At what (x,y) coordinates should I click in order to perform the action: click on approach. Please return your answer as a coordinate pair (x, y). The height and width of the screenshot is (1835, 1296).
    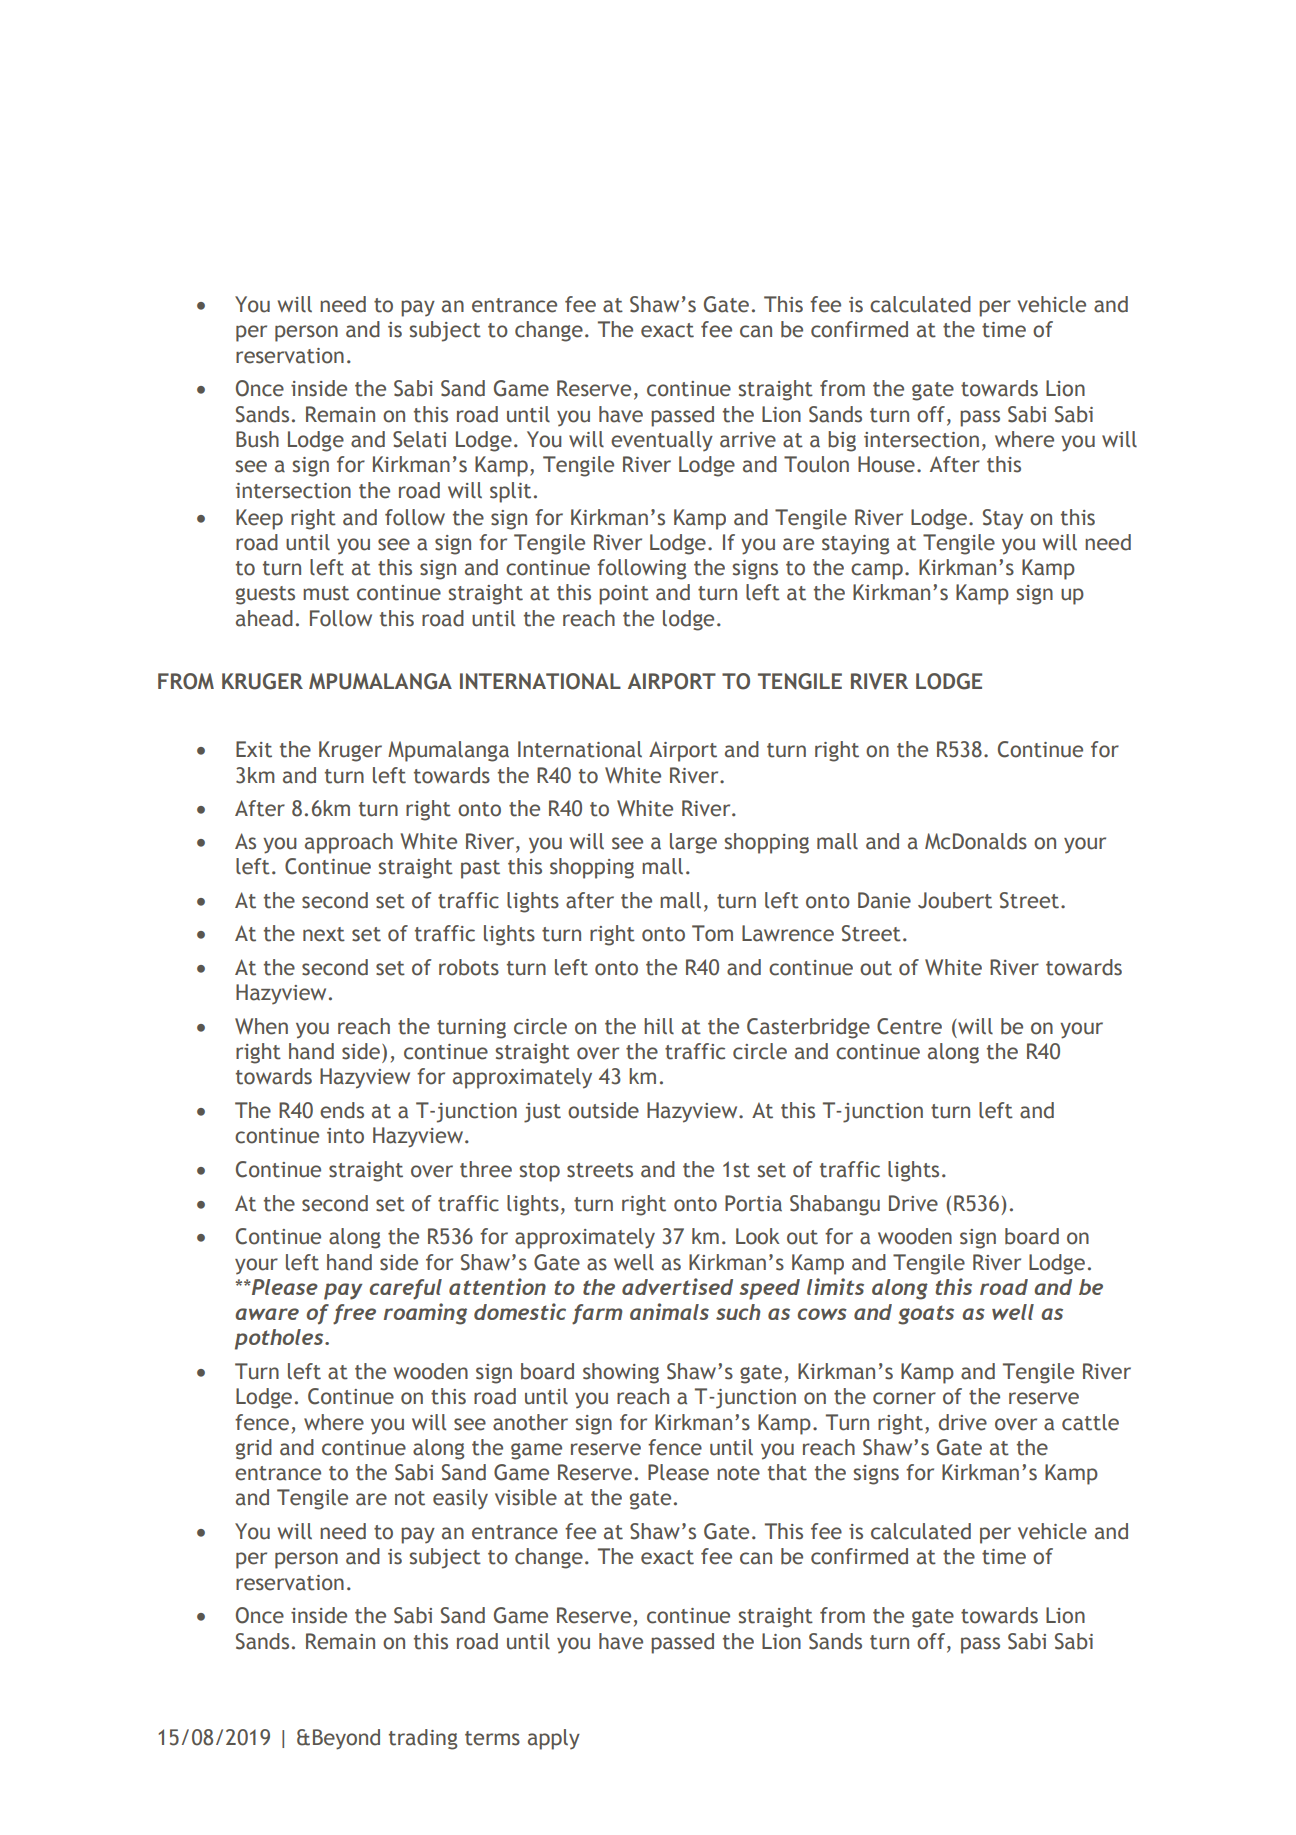
    Looking at the image, I should click on (349, 843).
